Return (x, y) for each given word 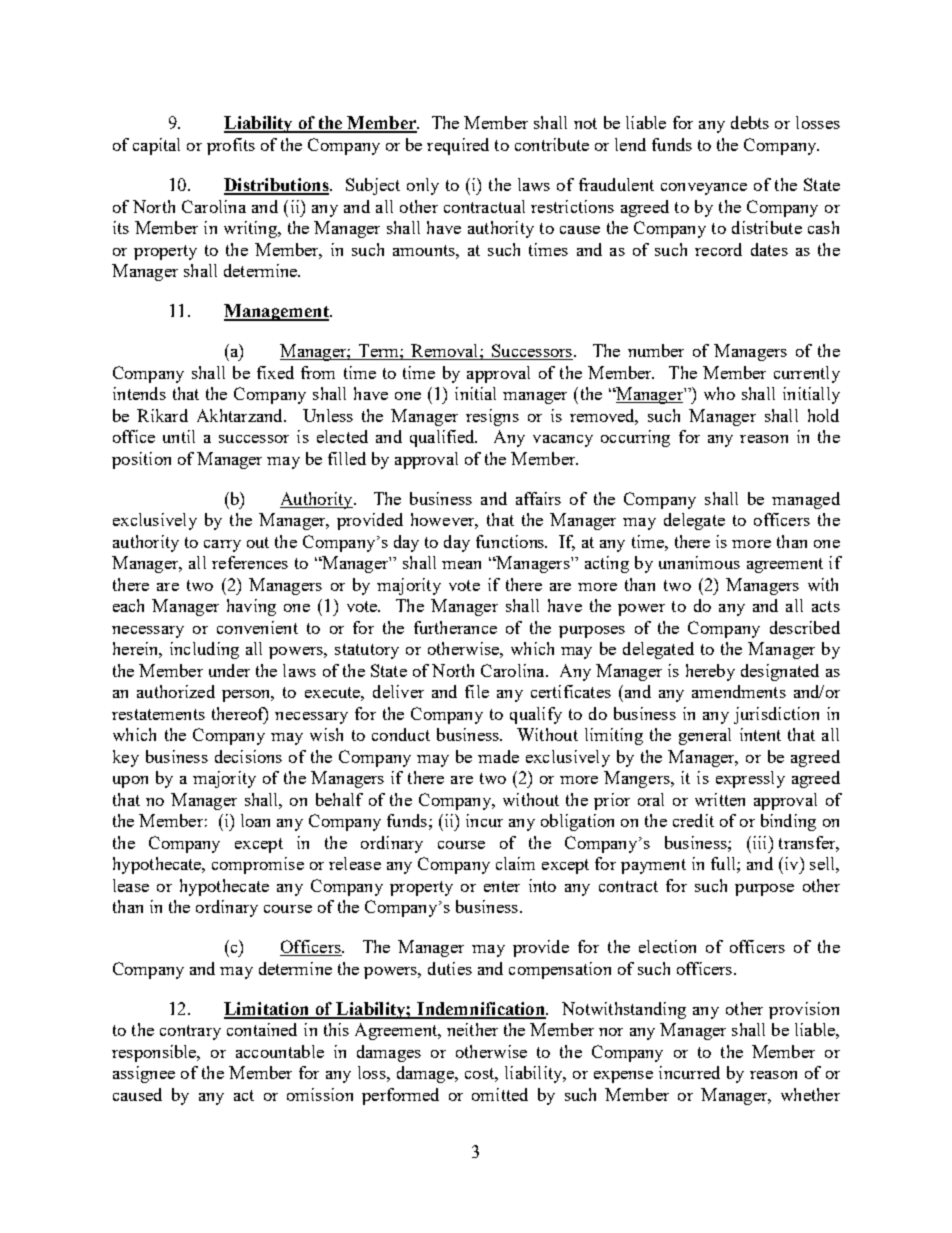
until (179, 436)
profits (231, 146)
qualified (443, 438)
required (458, 146)
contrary (190, 1032)
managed (806, 500)
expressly (750, 779)
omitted (500, 1094)
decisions (248, 756)
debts (750, 122)
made (498, 756)
